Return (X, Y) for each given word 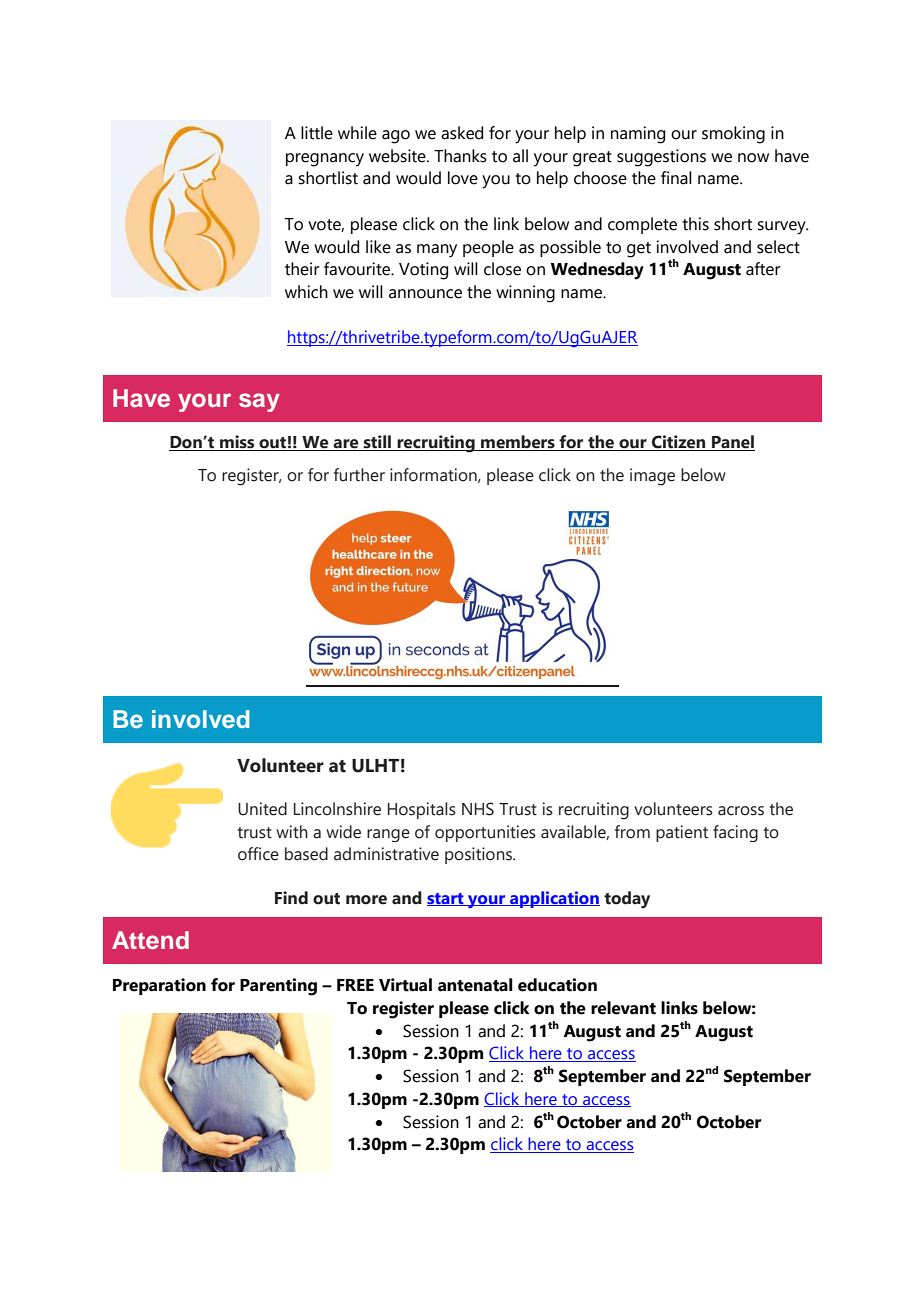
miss (237, 443)
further (359, 475)
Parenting (278, 987)
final (676, 178)
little (317, 133)
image (652, 477)
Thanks (460, 156)
